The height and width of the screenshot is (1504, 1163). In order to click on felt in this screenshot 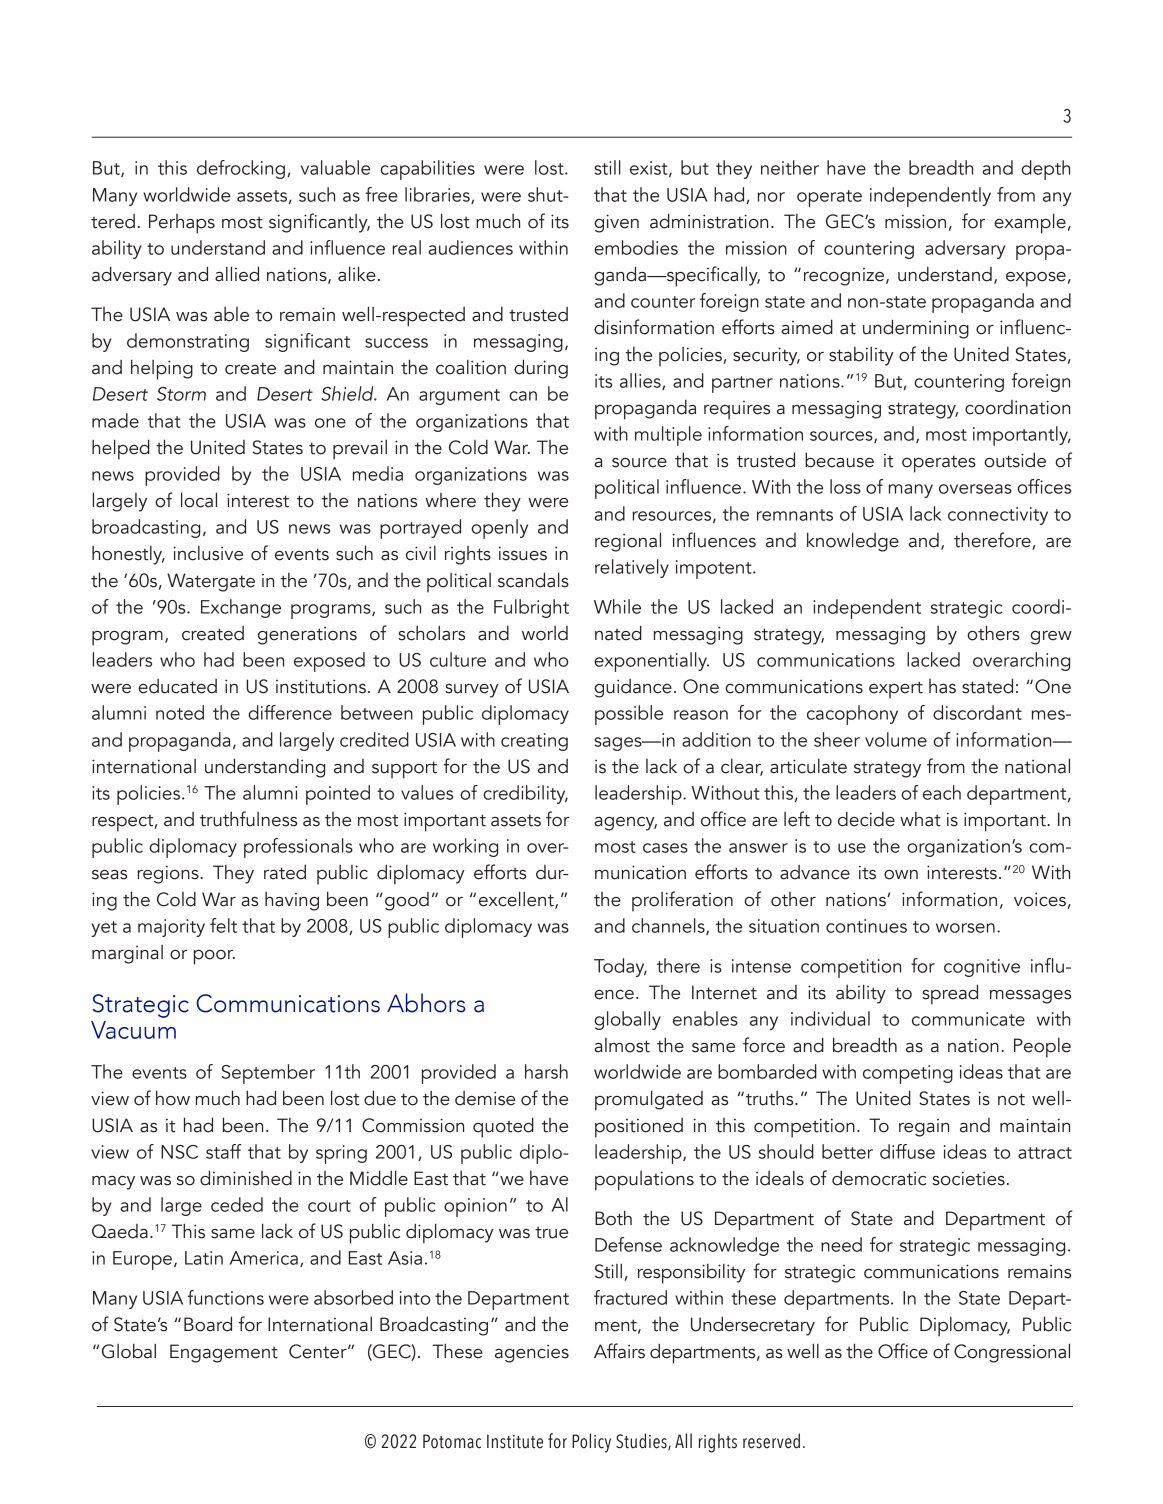, I will do `click(223, 925)`.
